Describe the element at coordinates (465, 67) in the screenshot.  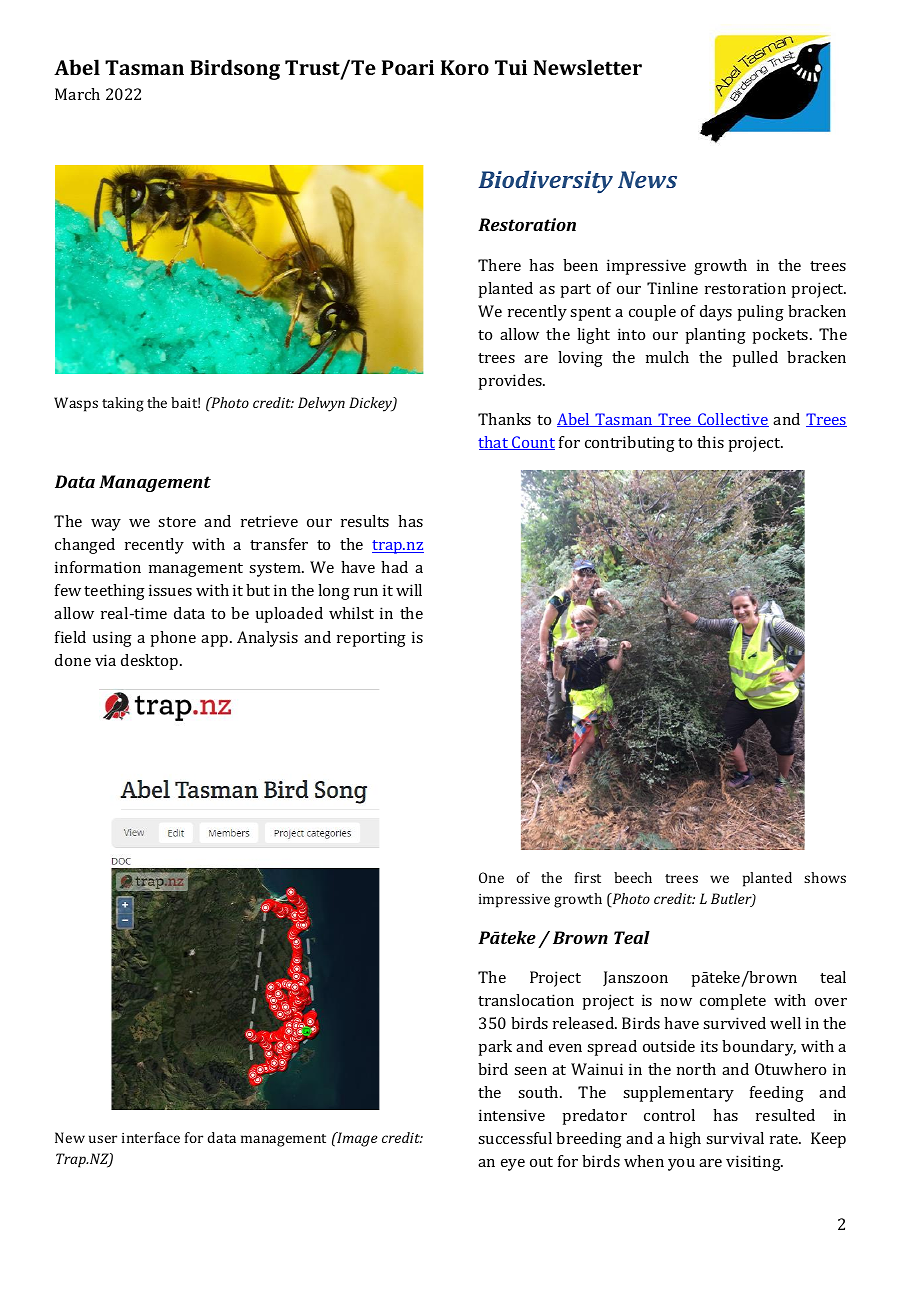
I see `Koro` at that location.
